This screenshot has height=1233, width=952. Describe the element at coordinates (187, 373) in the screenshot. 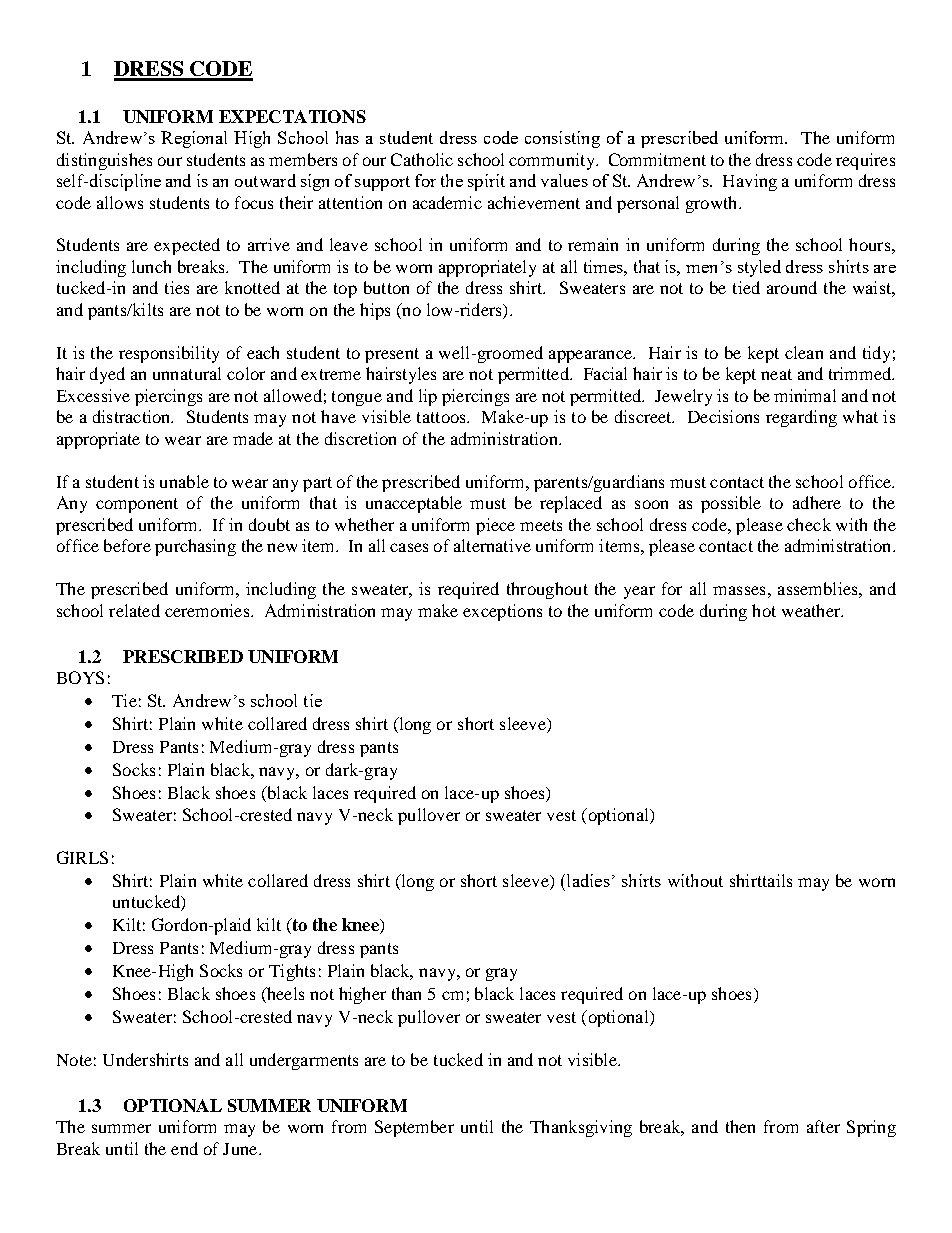

I see `unnatural` at that location.
